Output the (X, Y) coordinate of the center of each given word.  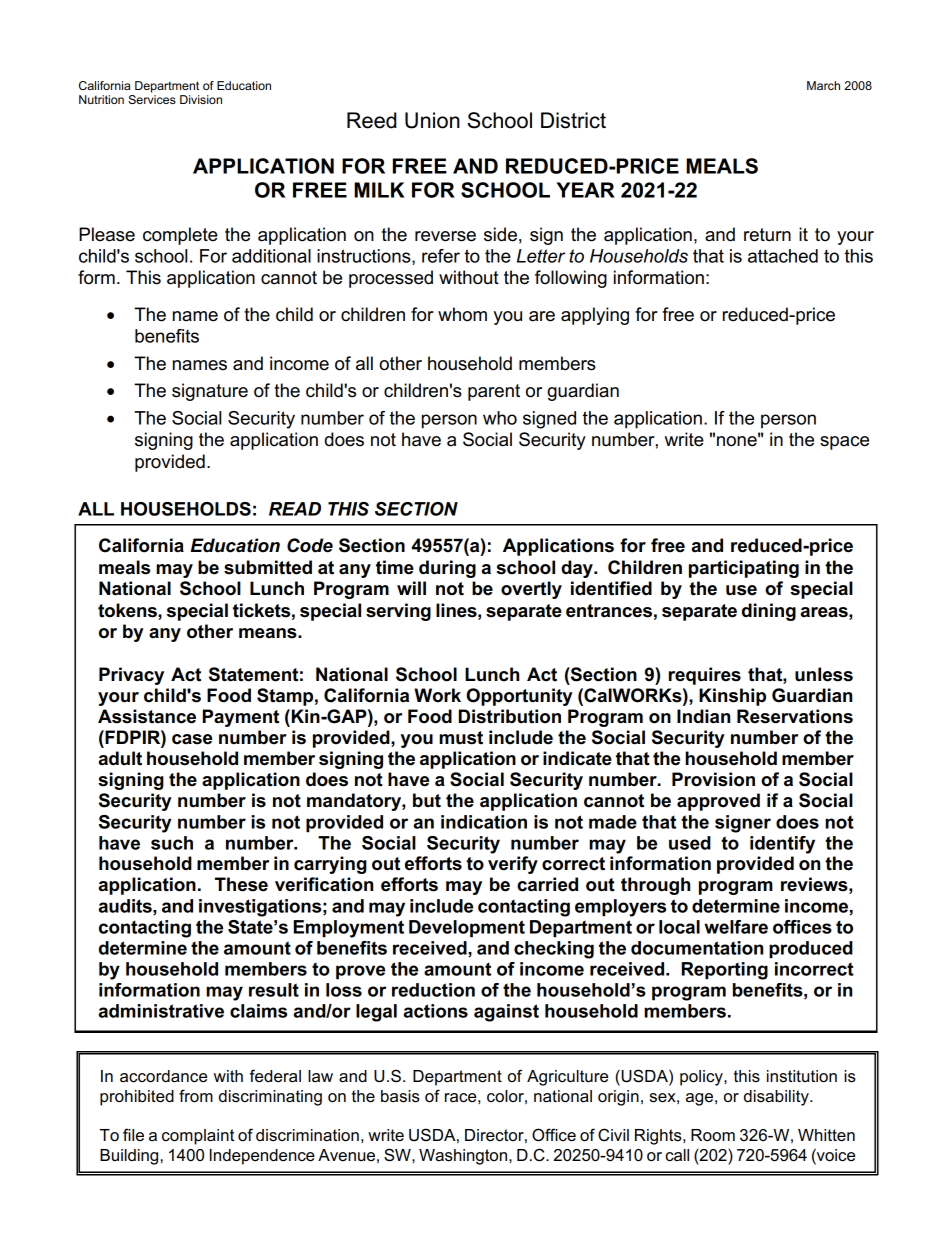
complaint (198, 1137)
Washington (463, 1157)
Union (432, 120)
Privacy (131, 676)
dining (769, 612)
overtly (531, 590)
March (823, 85)
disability (777, 1098)
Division (201, 99)
